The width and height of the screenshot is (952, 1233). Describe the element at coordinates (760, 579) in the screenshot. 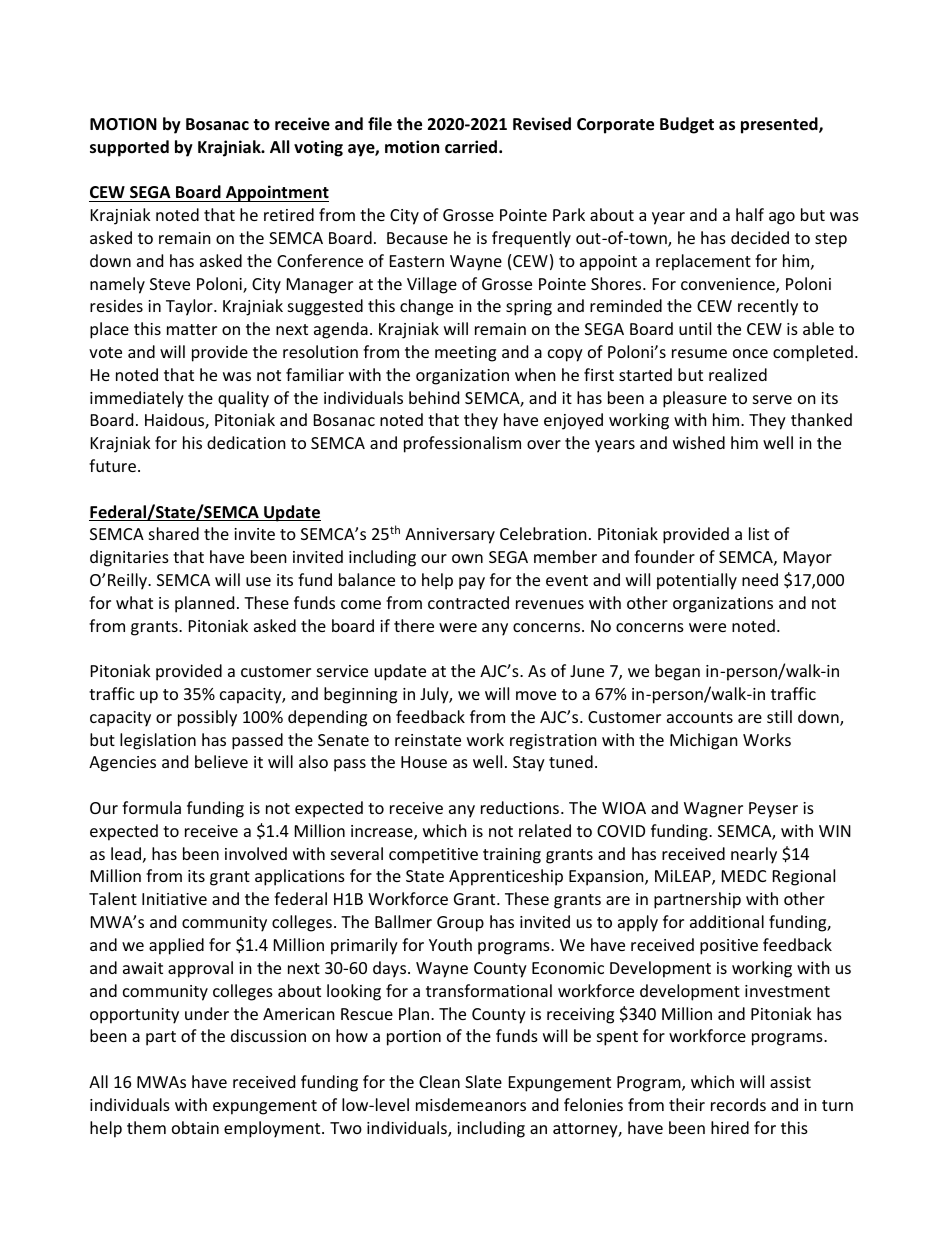

I see `need` at that location.
